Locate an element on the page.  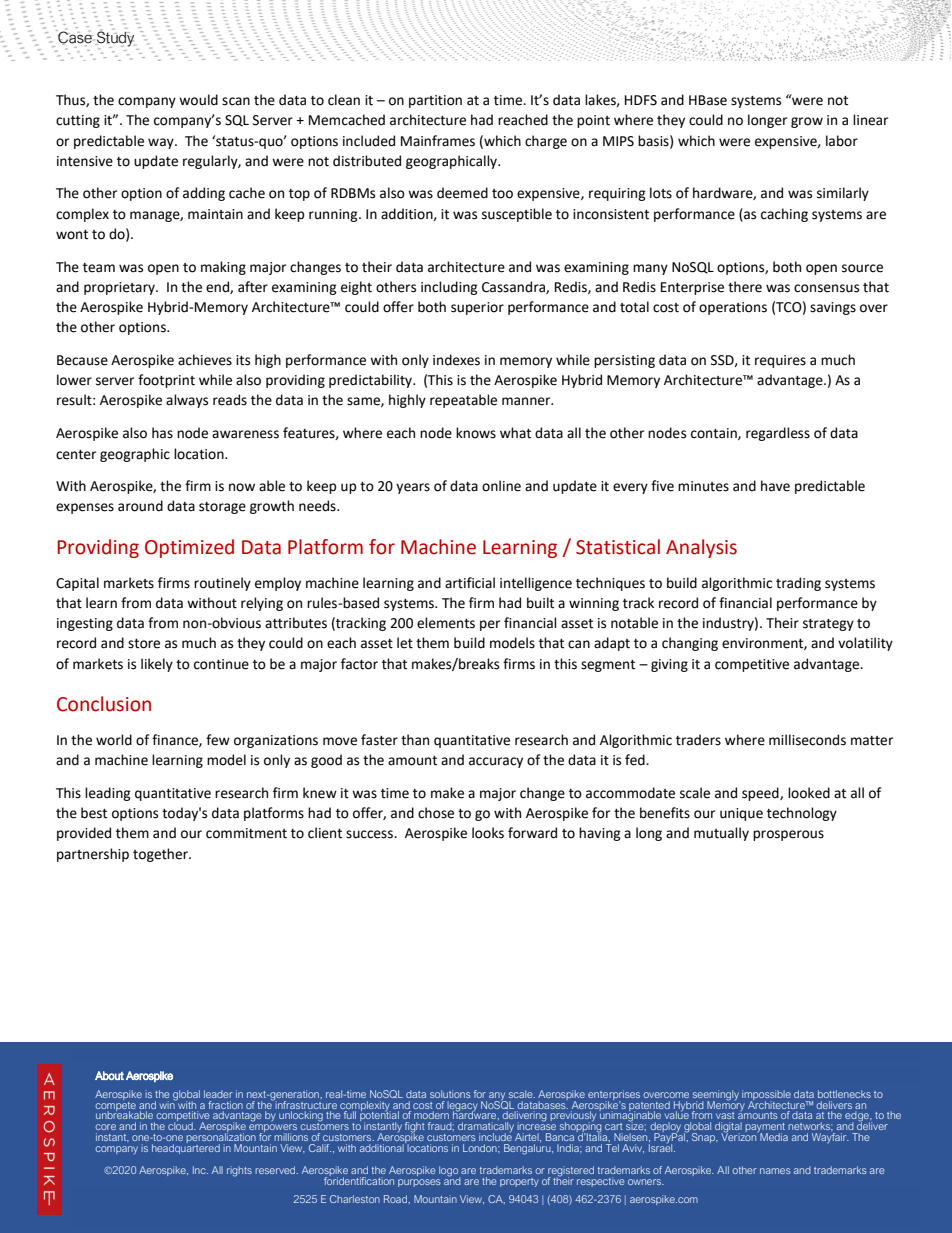
linear is located at coordinates (870, 120).
